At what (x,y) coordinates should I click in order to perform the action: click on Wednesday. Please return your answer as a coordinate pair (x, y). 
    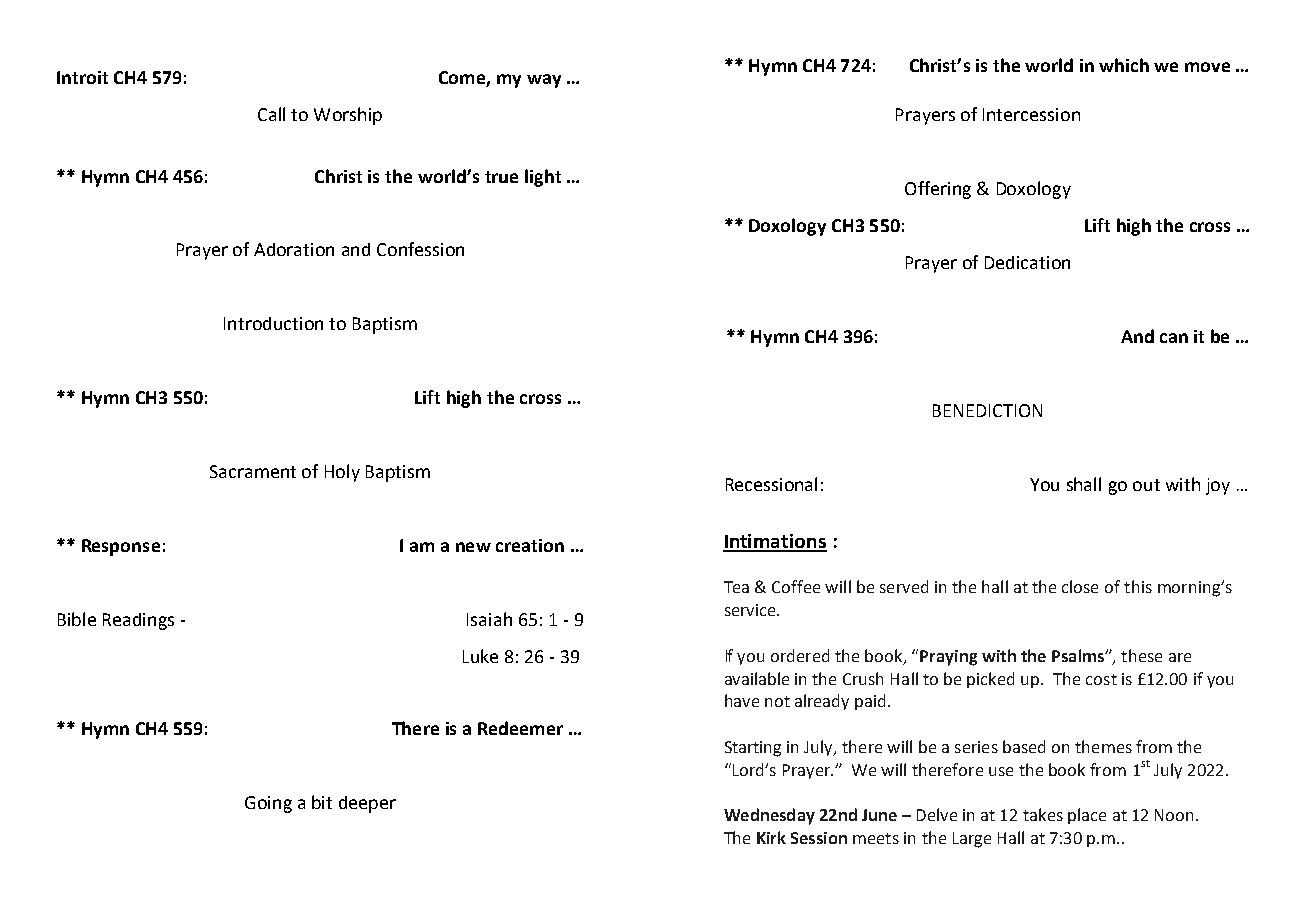
    Looking at the image, I should click on (769, 816).
